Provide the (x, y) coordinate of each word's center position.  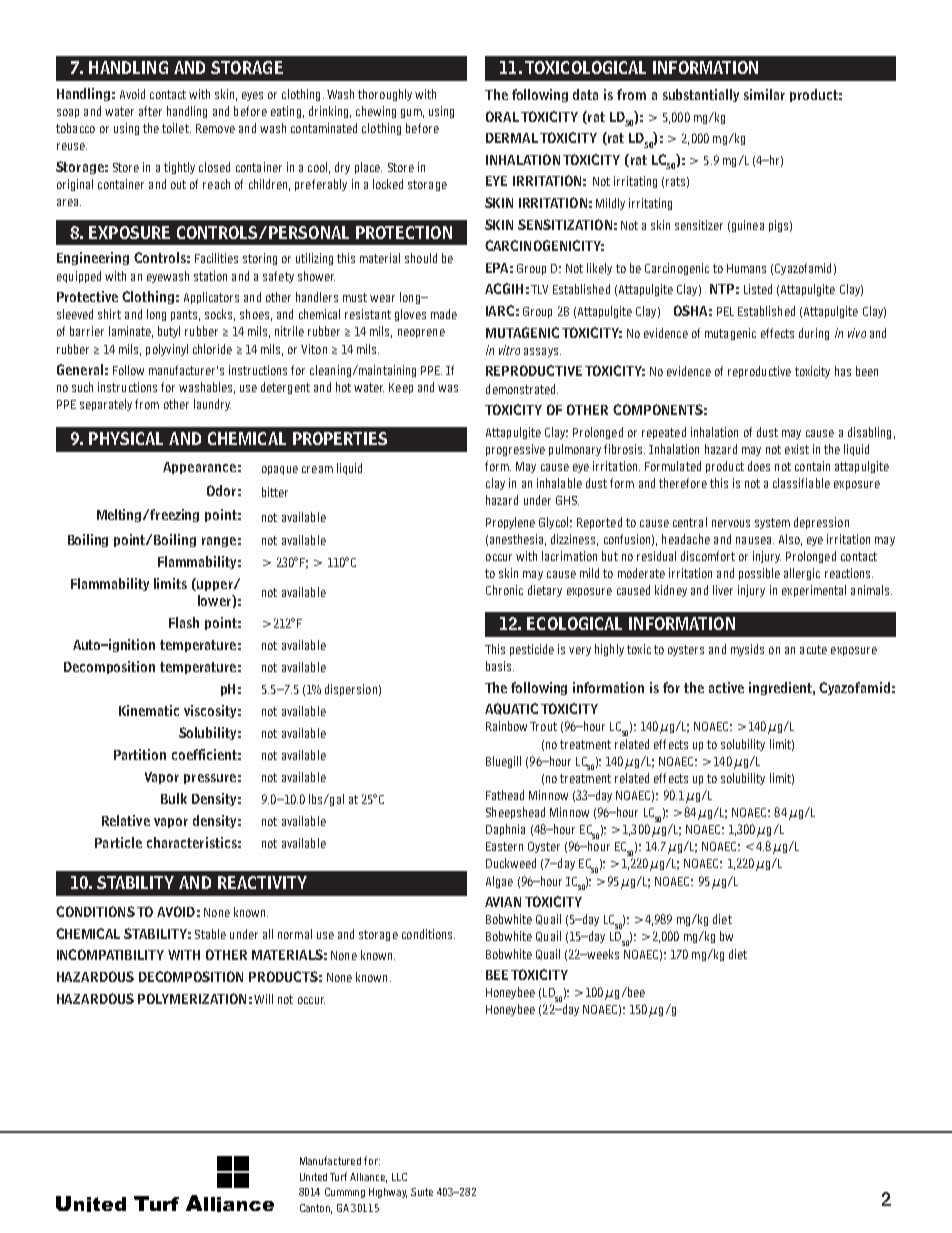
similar (764, 94)
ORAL (502, 116)
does (759, 466)
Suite (422, 1192)
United (313, 1177)
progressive (515, 450)
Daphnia (505, 830)
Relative (126, 820)
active (726, 687)
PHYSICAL (126, 438)
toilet (176, 128)
